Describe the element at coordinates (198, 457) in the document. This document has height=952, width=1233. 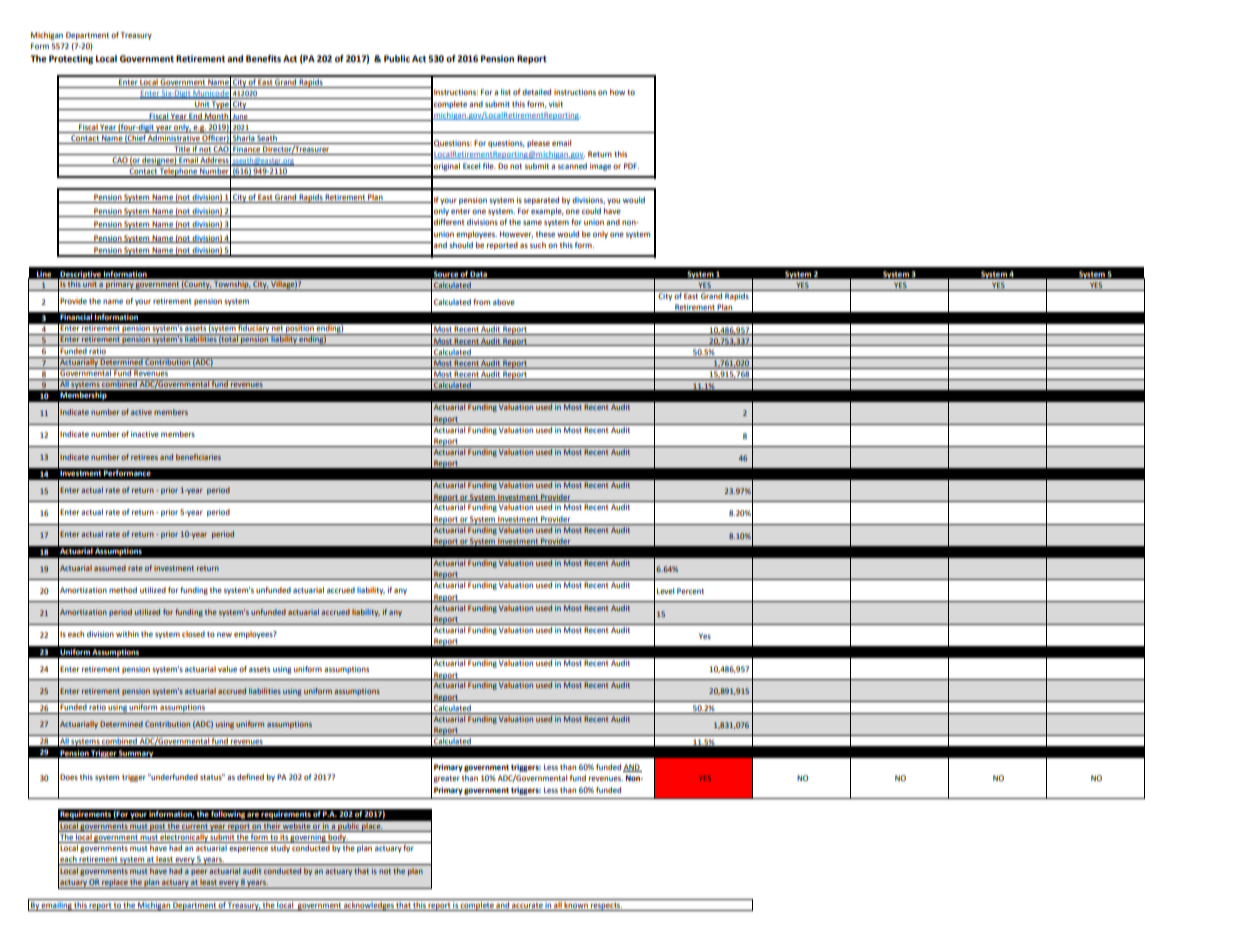
I see `beneficiaries` at that location.
